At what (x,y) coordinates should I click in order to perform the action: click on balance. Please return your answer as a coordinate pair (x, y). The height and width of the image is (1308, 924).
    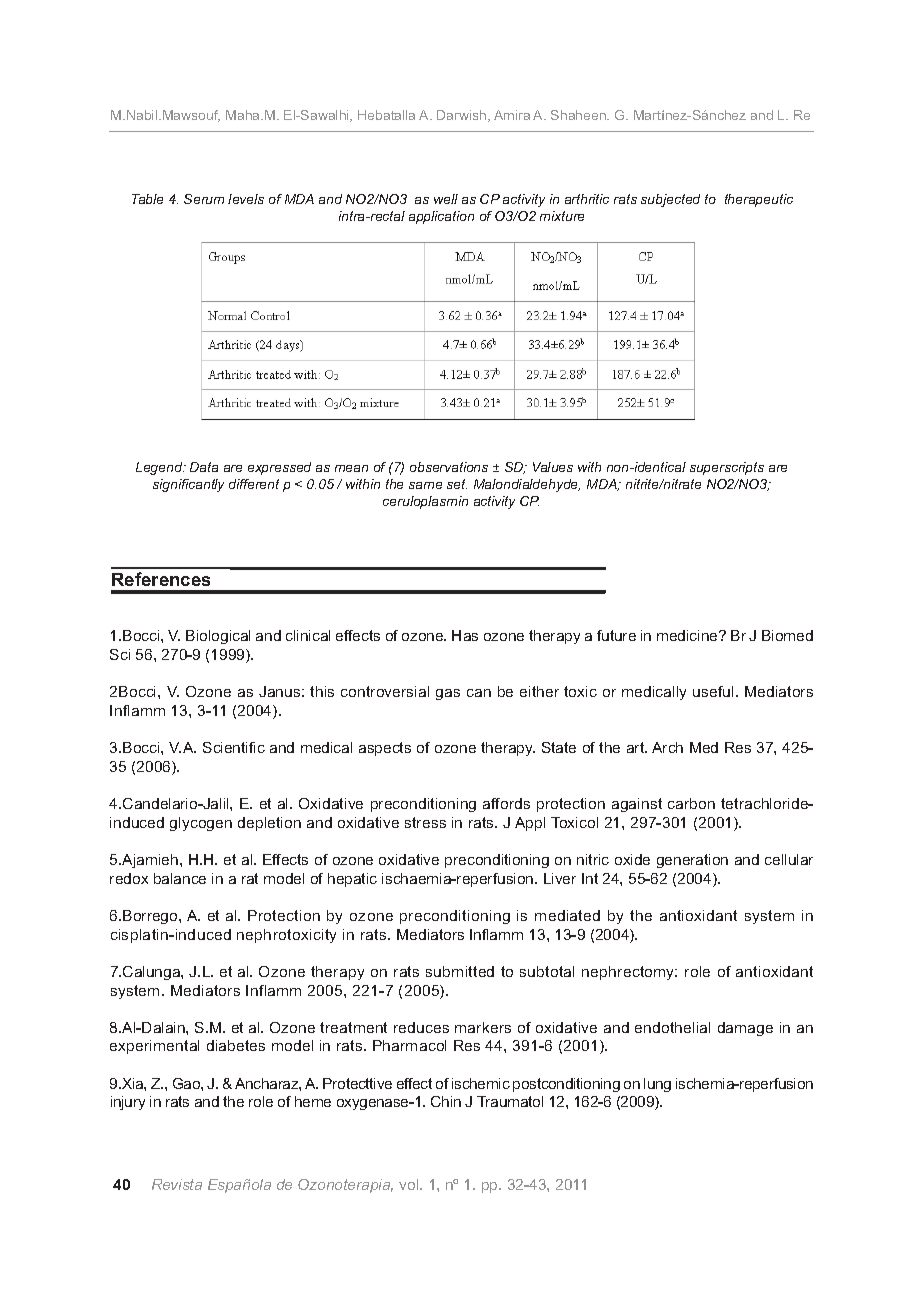
    Looking at the image, I should click on (180, 878).
